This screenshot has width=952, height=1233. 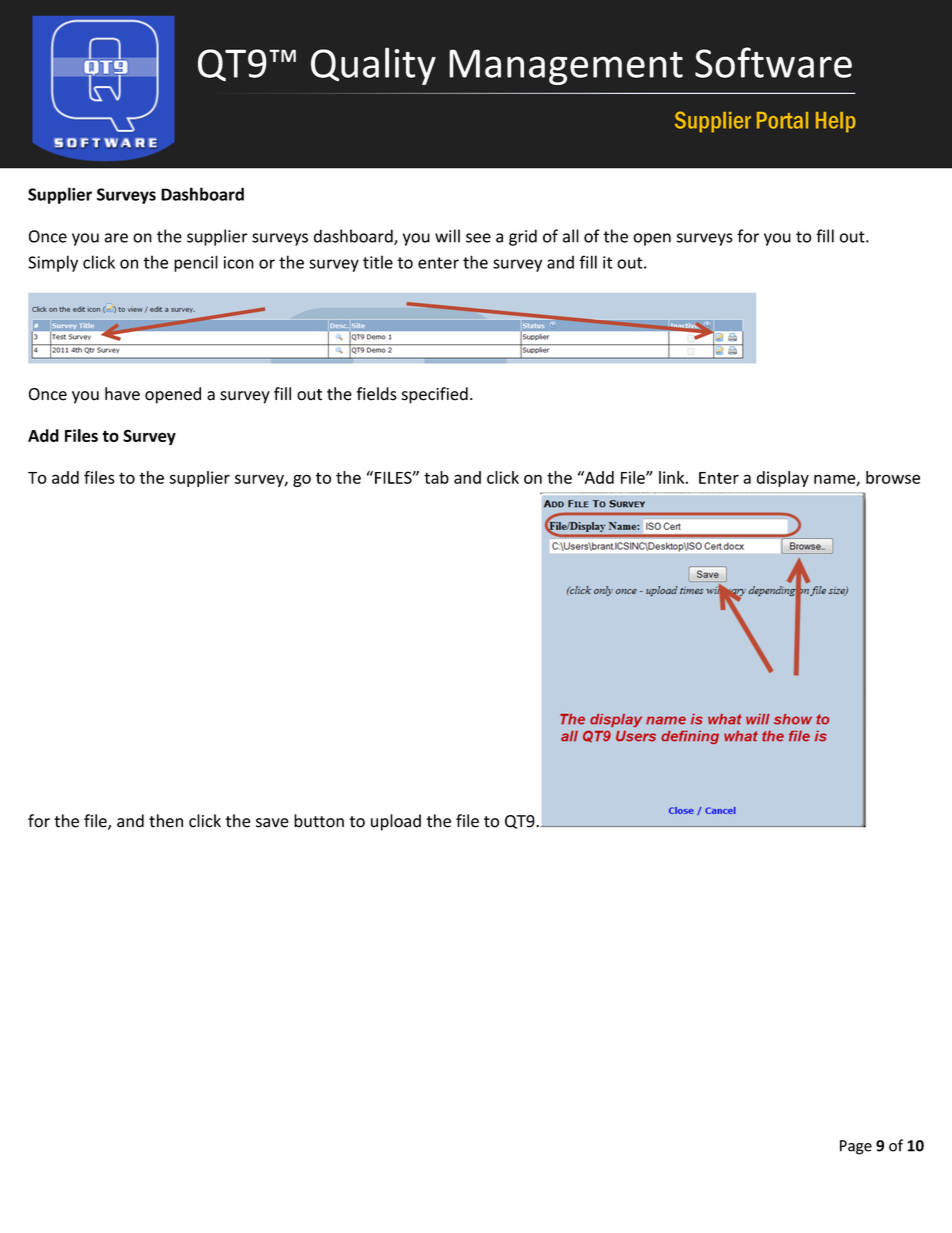 What do you see at coordinates (166, 821) in the screenshot?
I see `then` at bounding box center [166, 821].
